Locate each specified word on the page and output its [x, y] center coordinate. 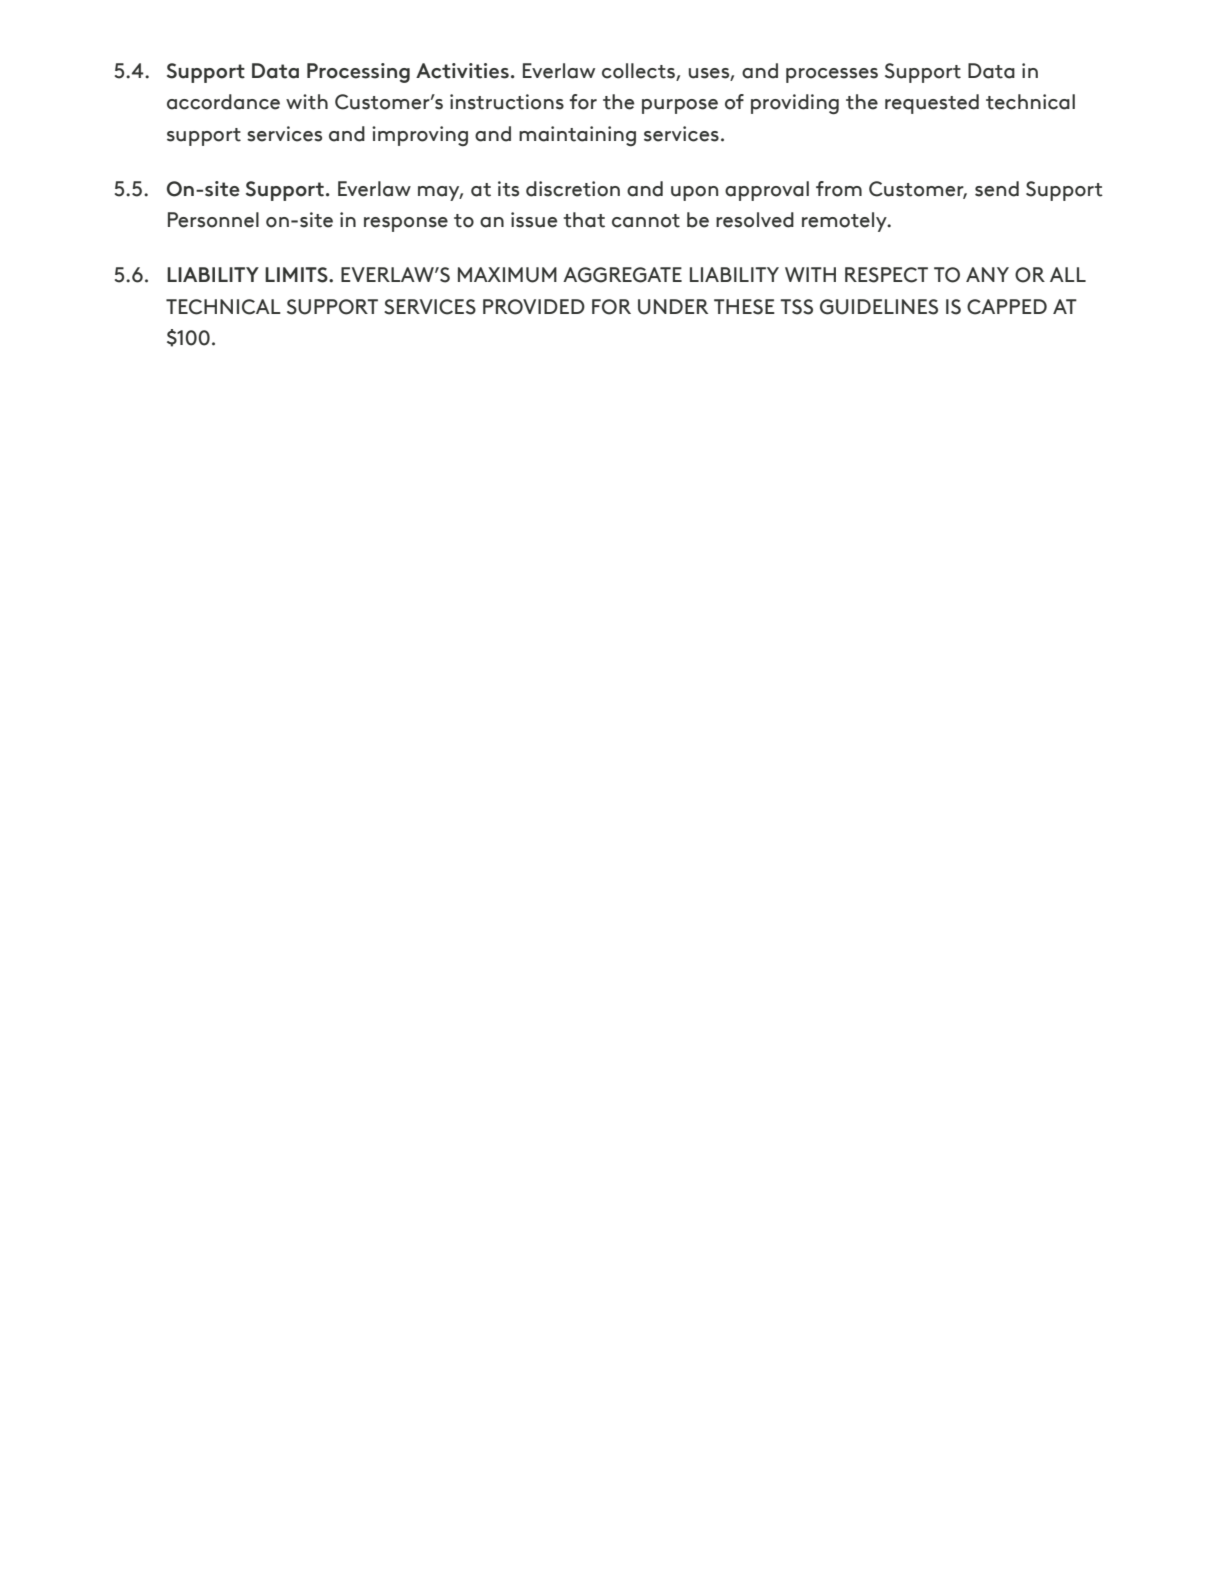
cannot [646, 221]
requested [932, 104]
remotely [845, 222]
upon [694, 193]
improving [420, 136]
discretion [573, 189]
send [997, 189]
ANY [987, 274]
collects [639, 72]
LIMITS [297, 275]
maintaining [577, 136]
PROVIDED [534, 307]
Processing [358, 73]
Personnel [213, 220]
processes [832, 75]
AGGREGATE [622, 275]
